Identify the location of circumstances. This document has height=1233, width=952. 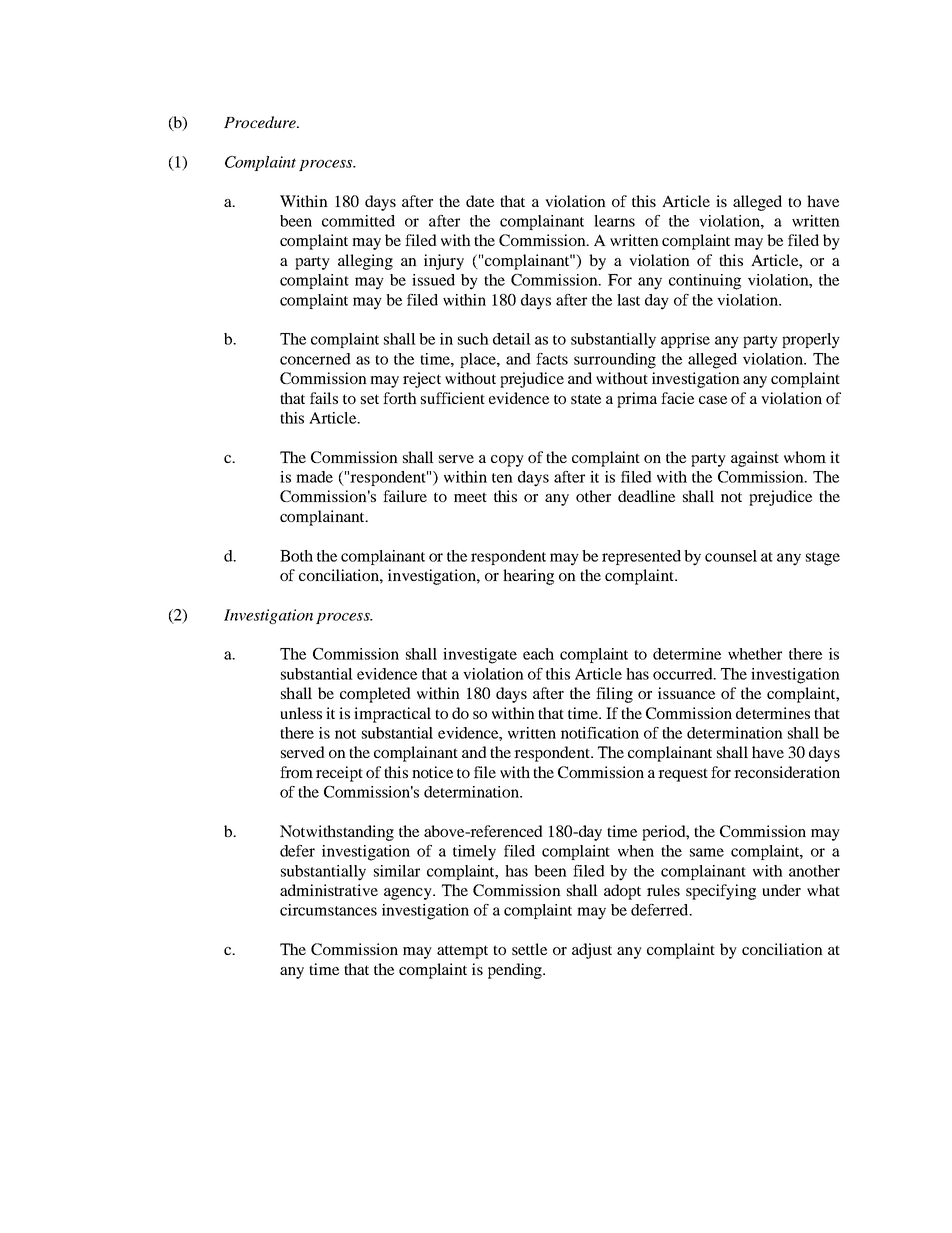
(328, 910).
